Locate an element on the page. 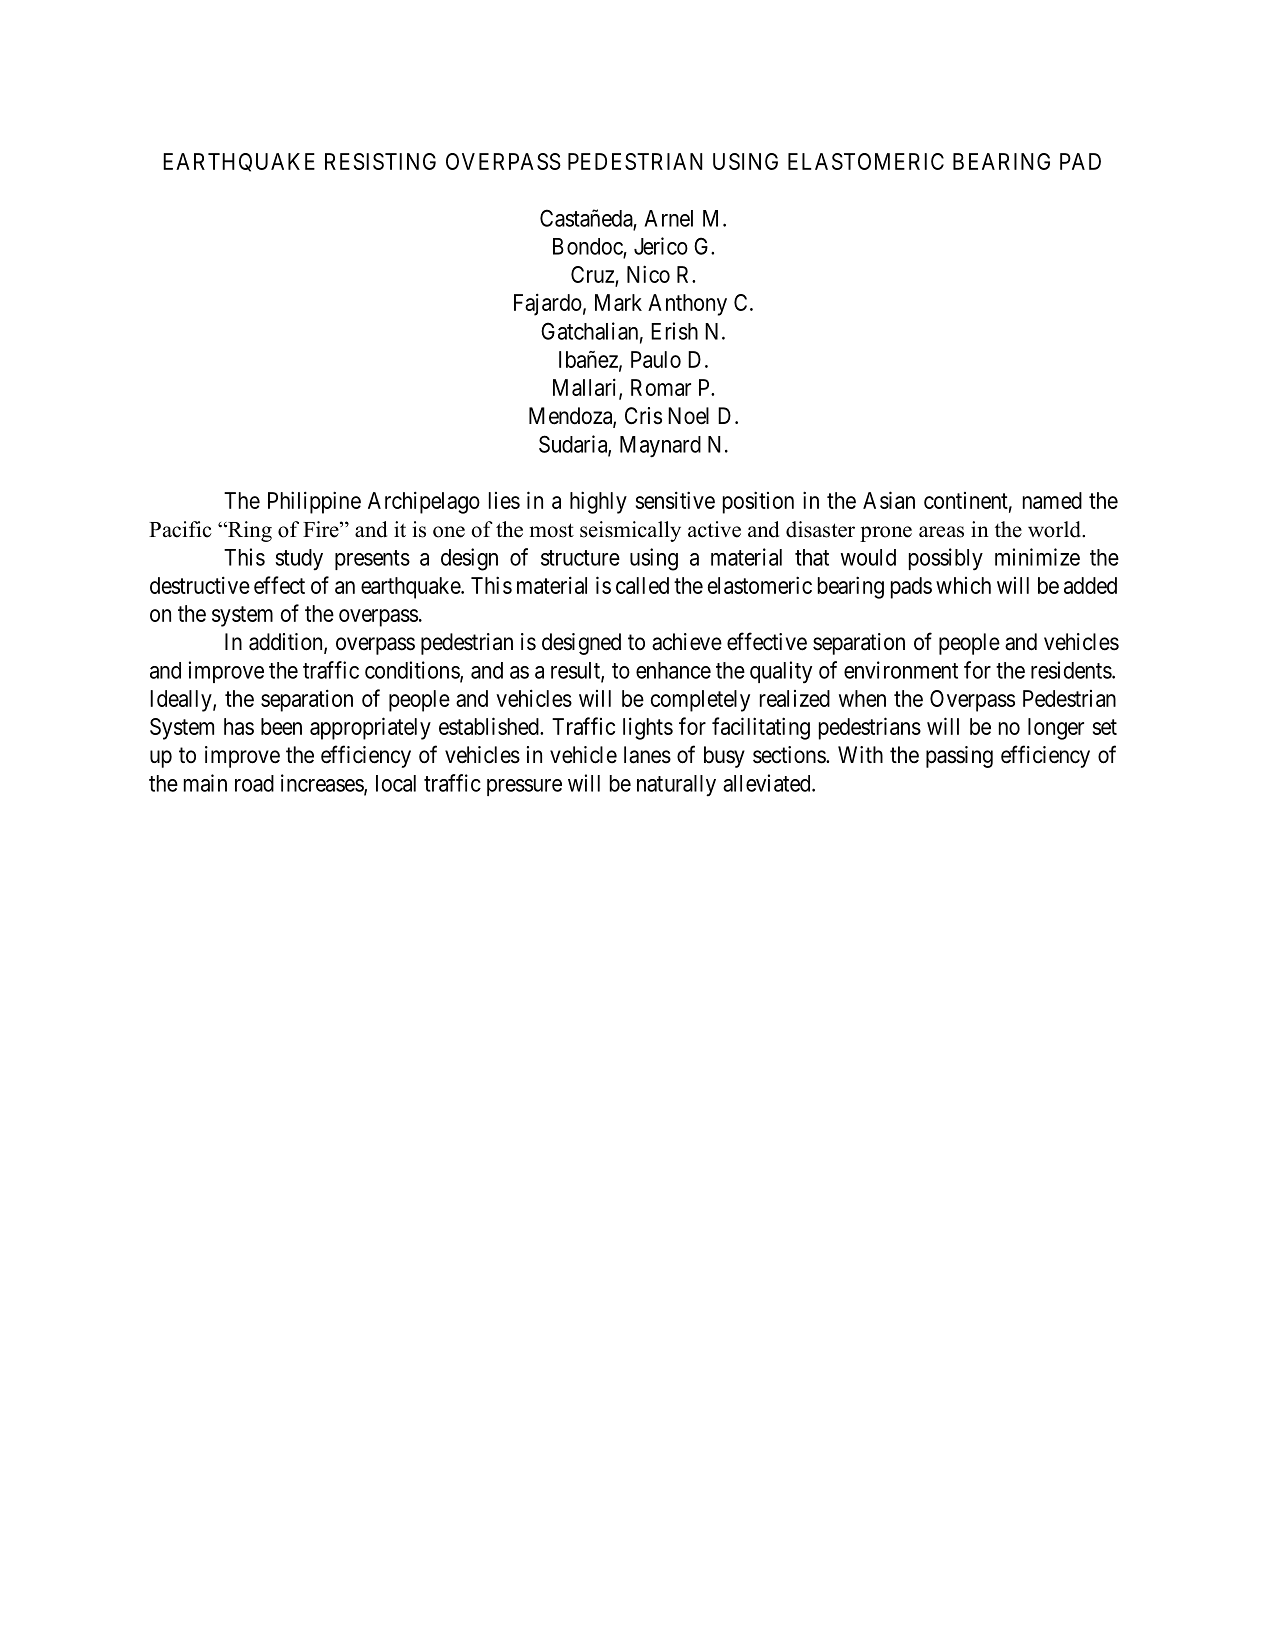  environment is located at coordinates (901, 670).
